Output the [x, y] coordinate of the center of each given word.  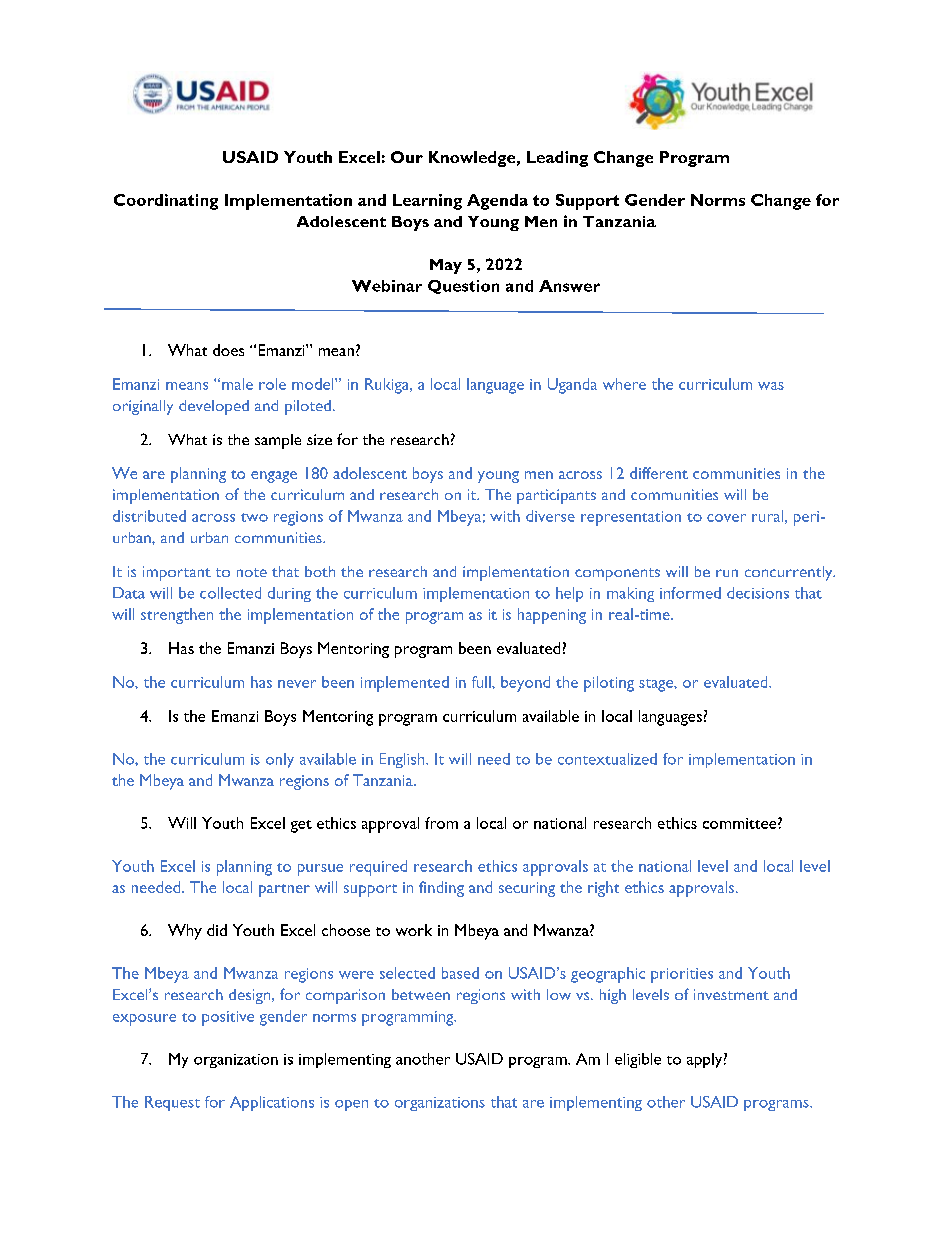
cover [726, 518]
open [351, 1105]
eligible [638, 1060]
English [403, 760]
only [280, 760]
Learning [427, 202]
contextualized [607, 759]
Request [172, 1103]
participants [556, 496]
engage [274, 477]
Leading [557, 159]
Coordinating [166, 202]
